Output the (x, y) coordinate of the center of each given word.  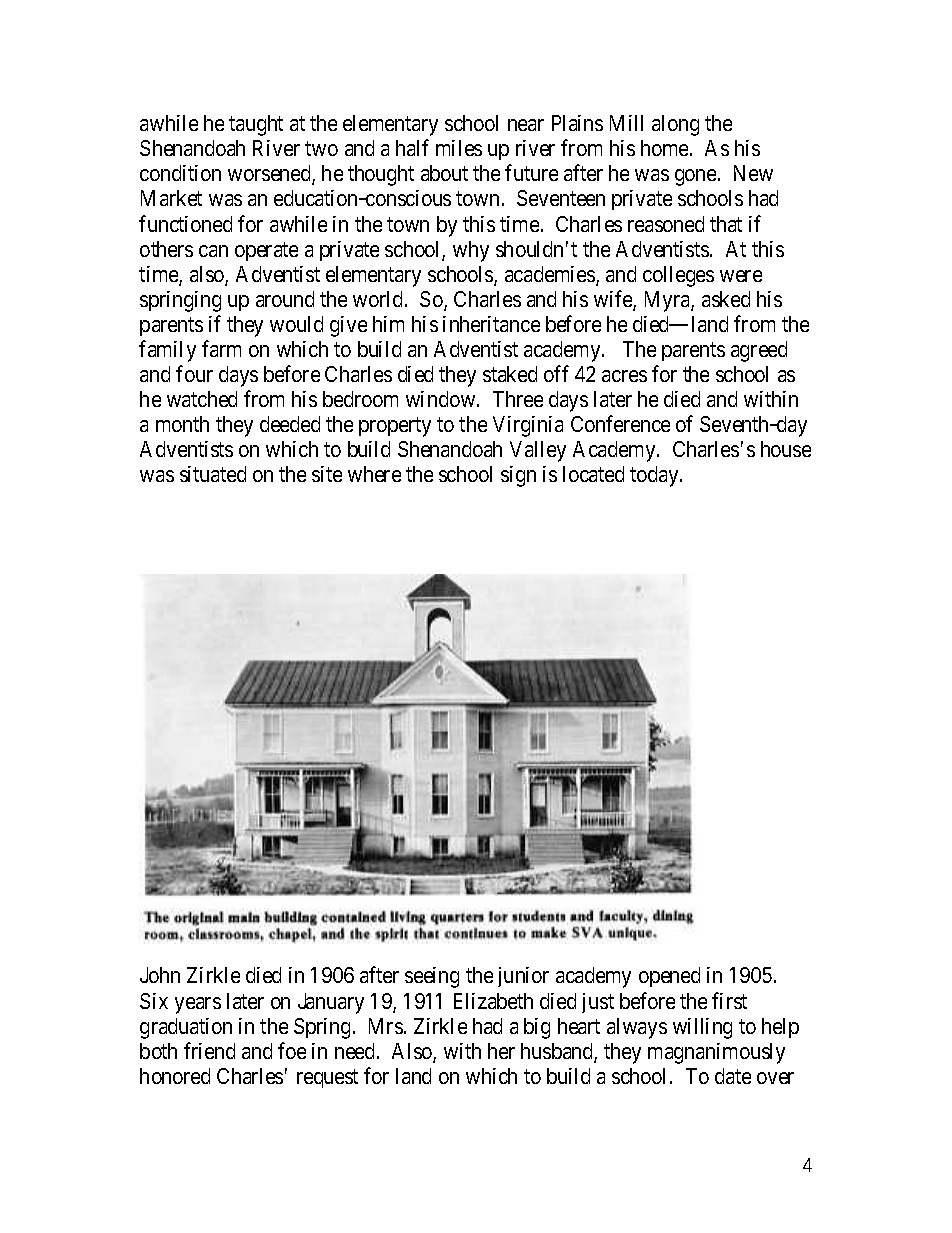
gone (695, 177)
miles (459, 148)
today (655, 476)
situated (213, 474)
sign (518, 476)
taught (256, 125)
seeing (432, 977)
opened (669, 977)
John (160, 975)
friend (209, 1050)
